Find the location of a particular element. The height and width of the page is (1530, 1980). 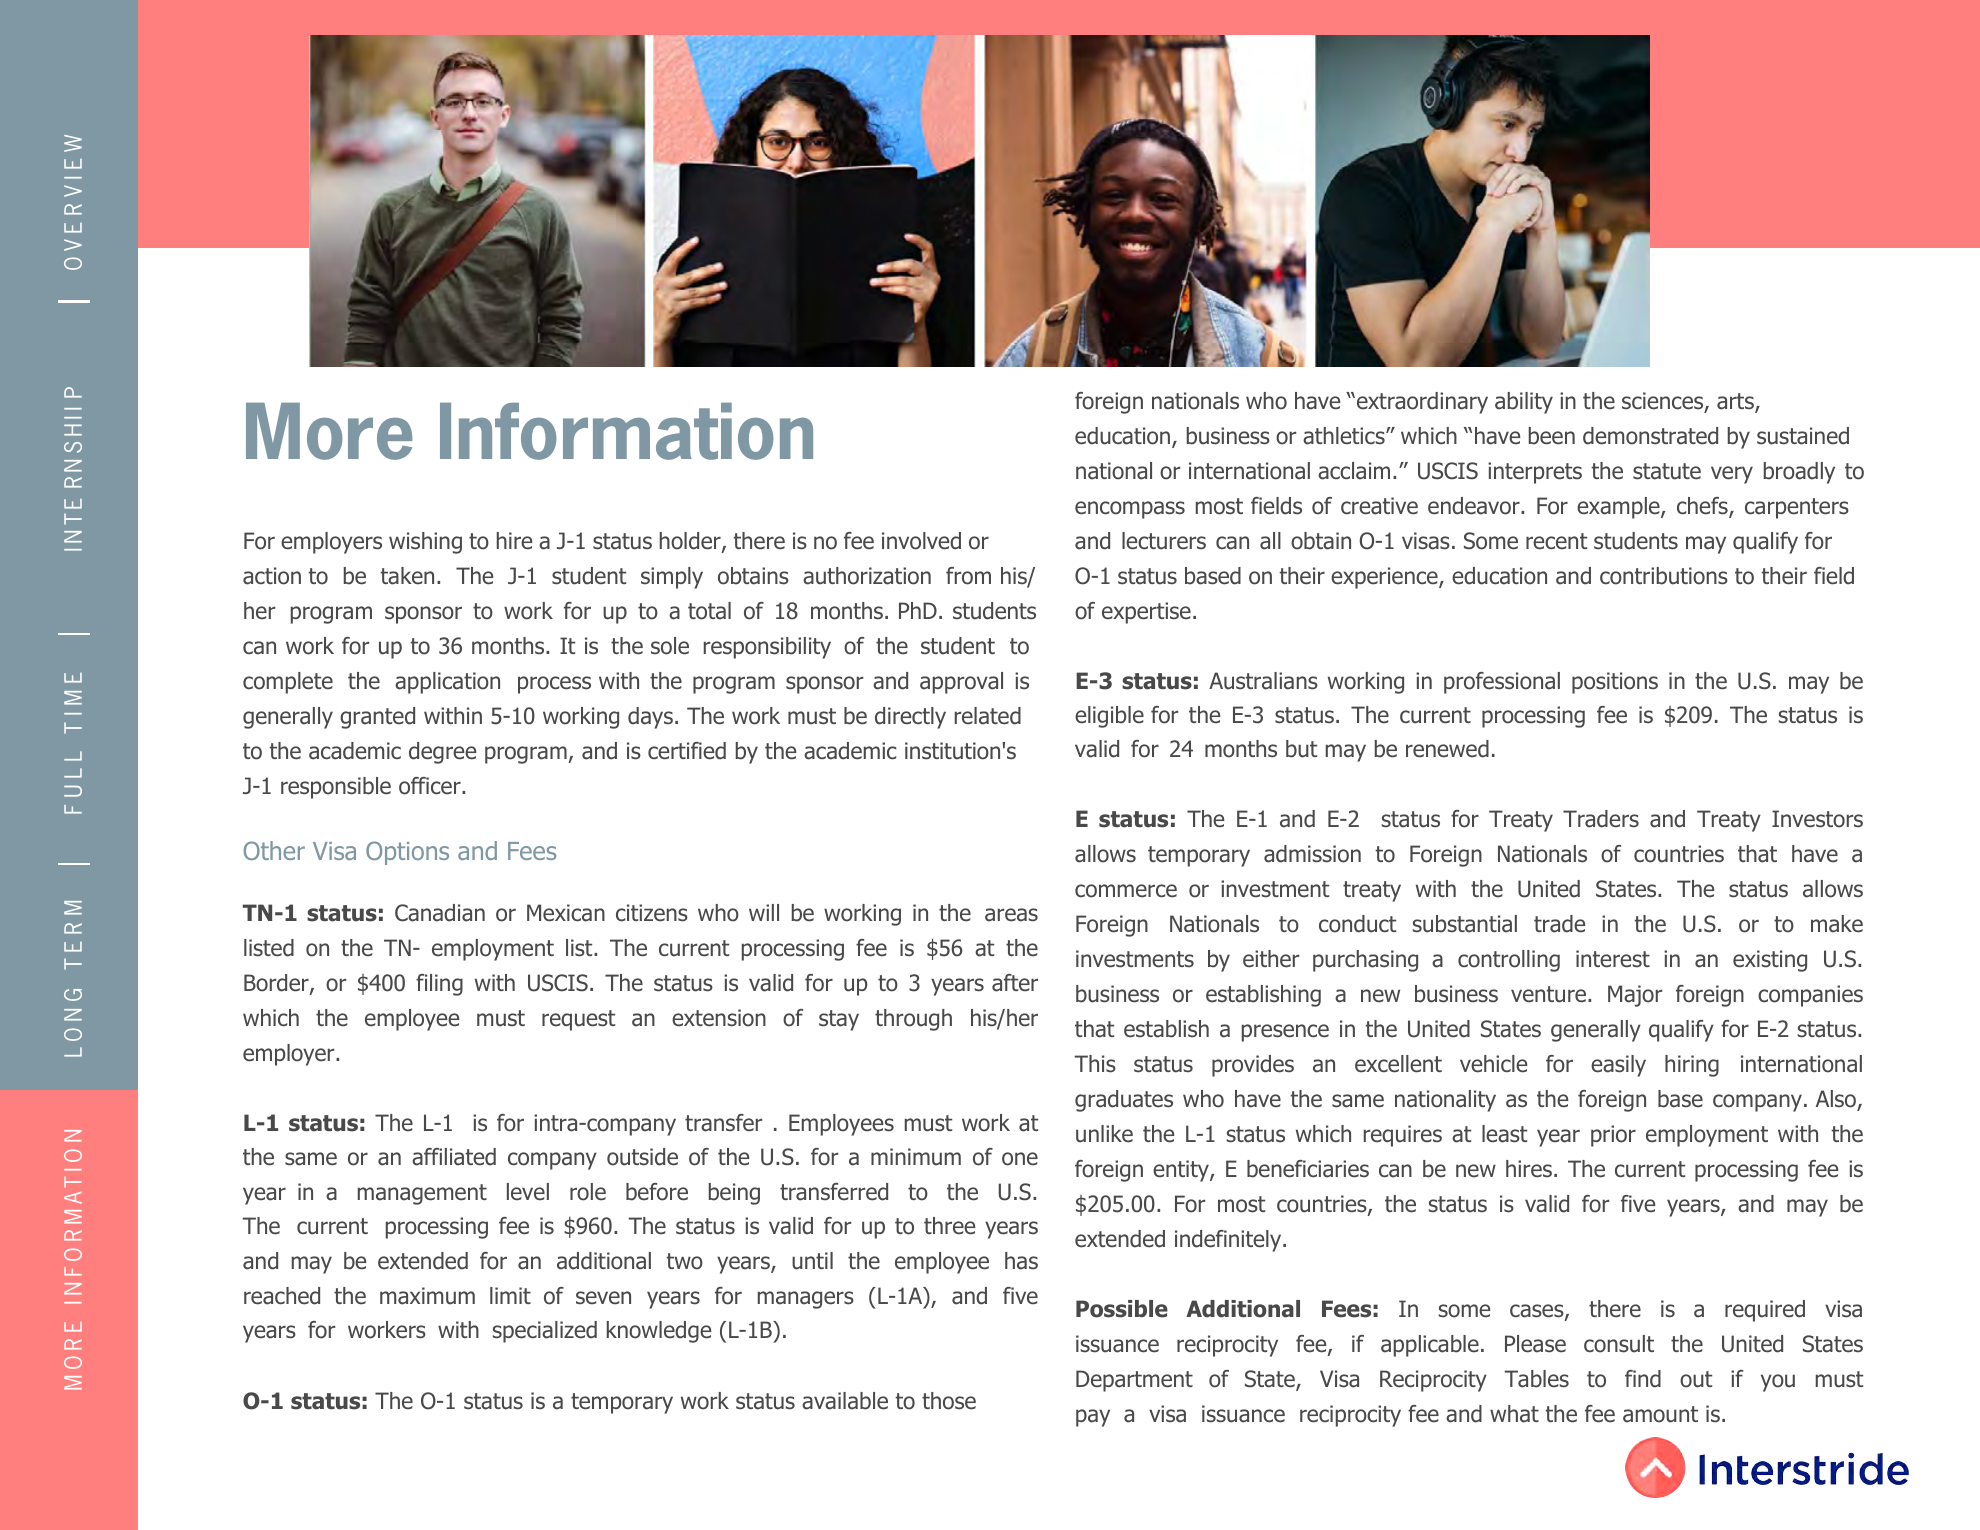

areas is located at coordinates (1011, 915).
